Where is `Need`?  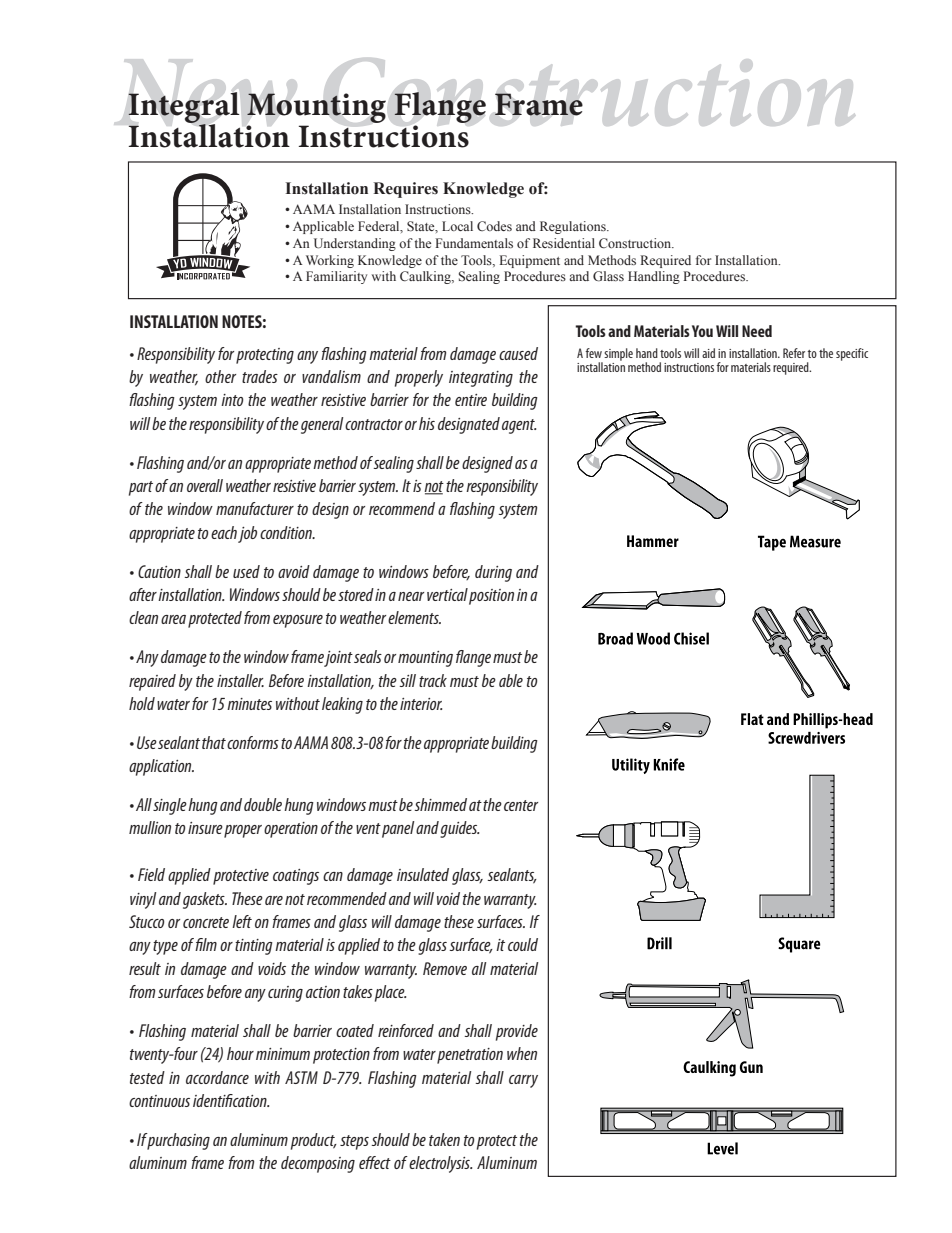
Need is located at coordinates (757, 331).
